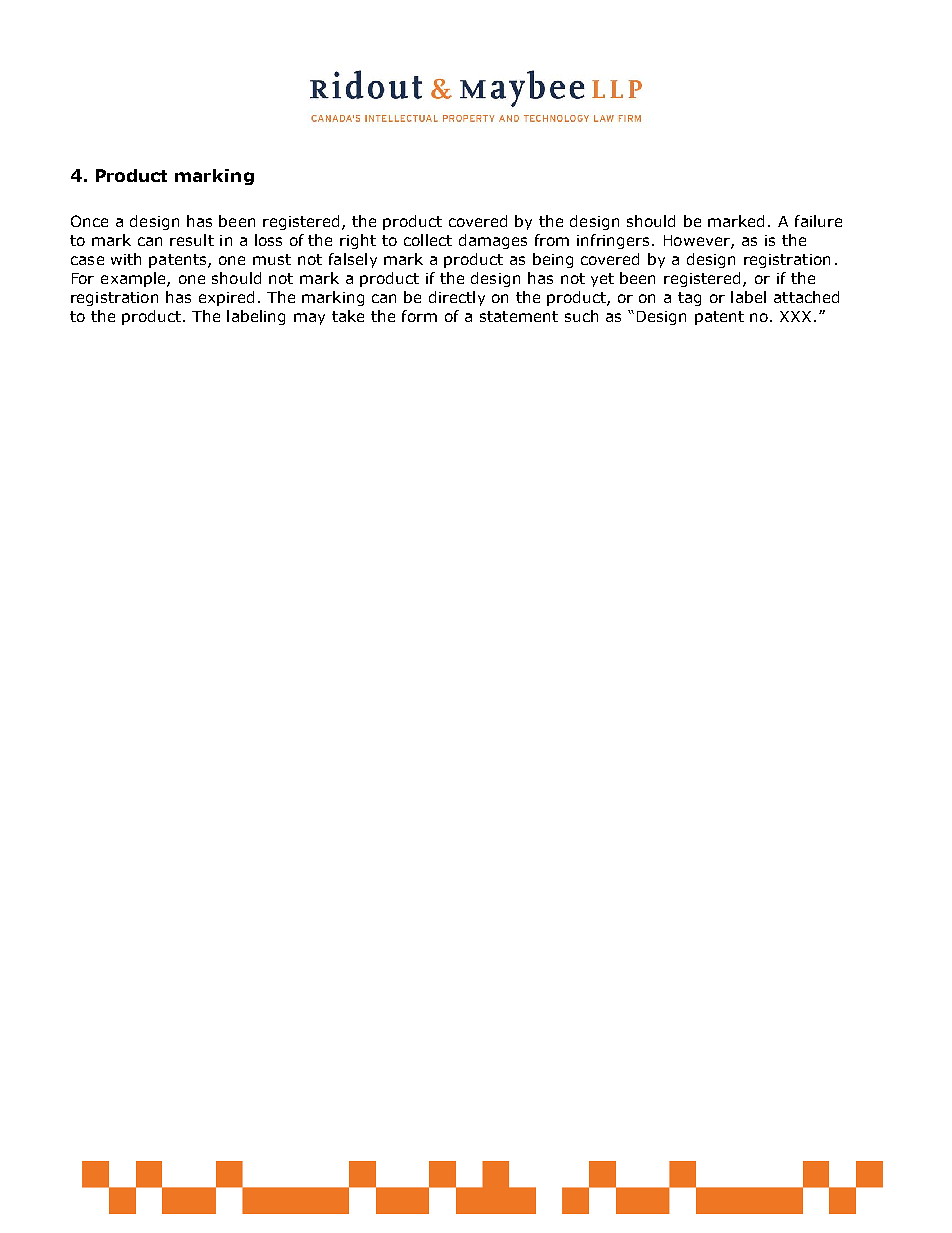  I want to click on failure, so click(818, 221).
